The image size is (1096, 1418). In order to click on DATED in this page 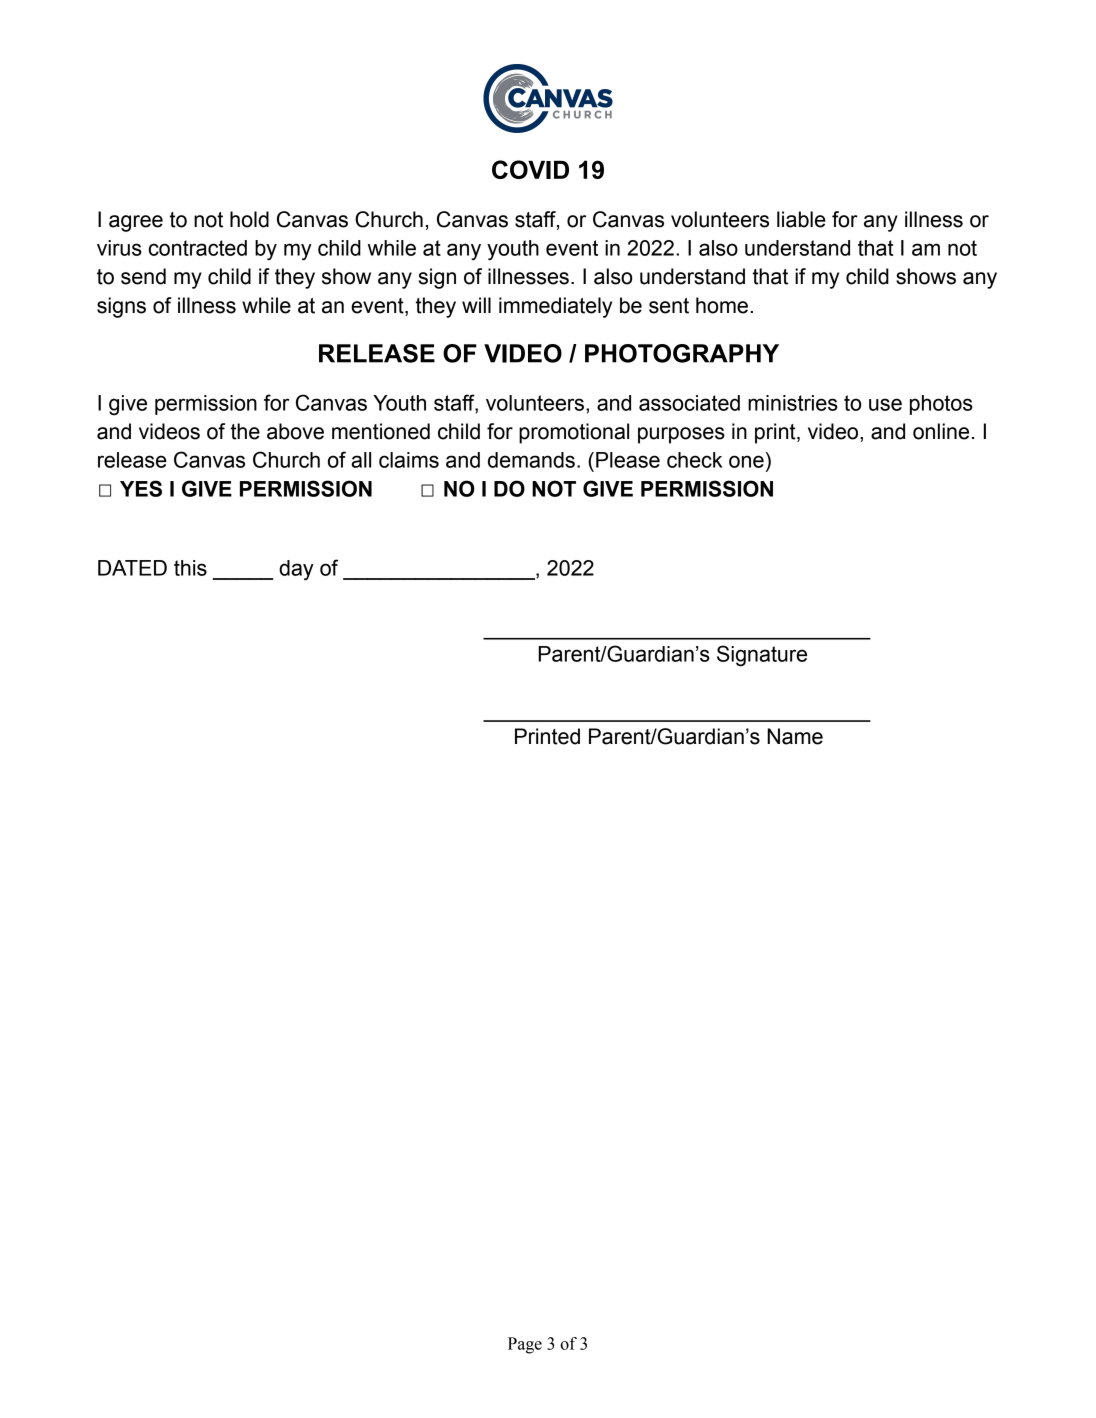, I will do `click(132, 568)`.
